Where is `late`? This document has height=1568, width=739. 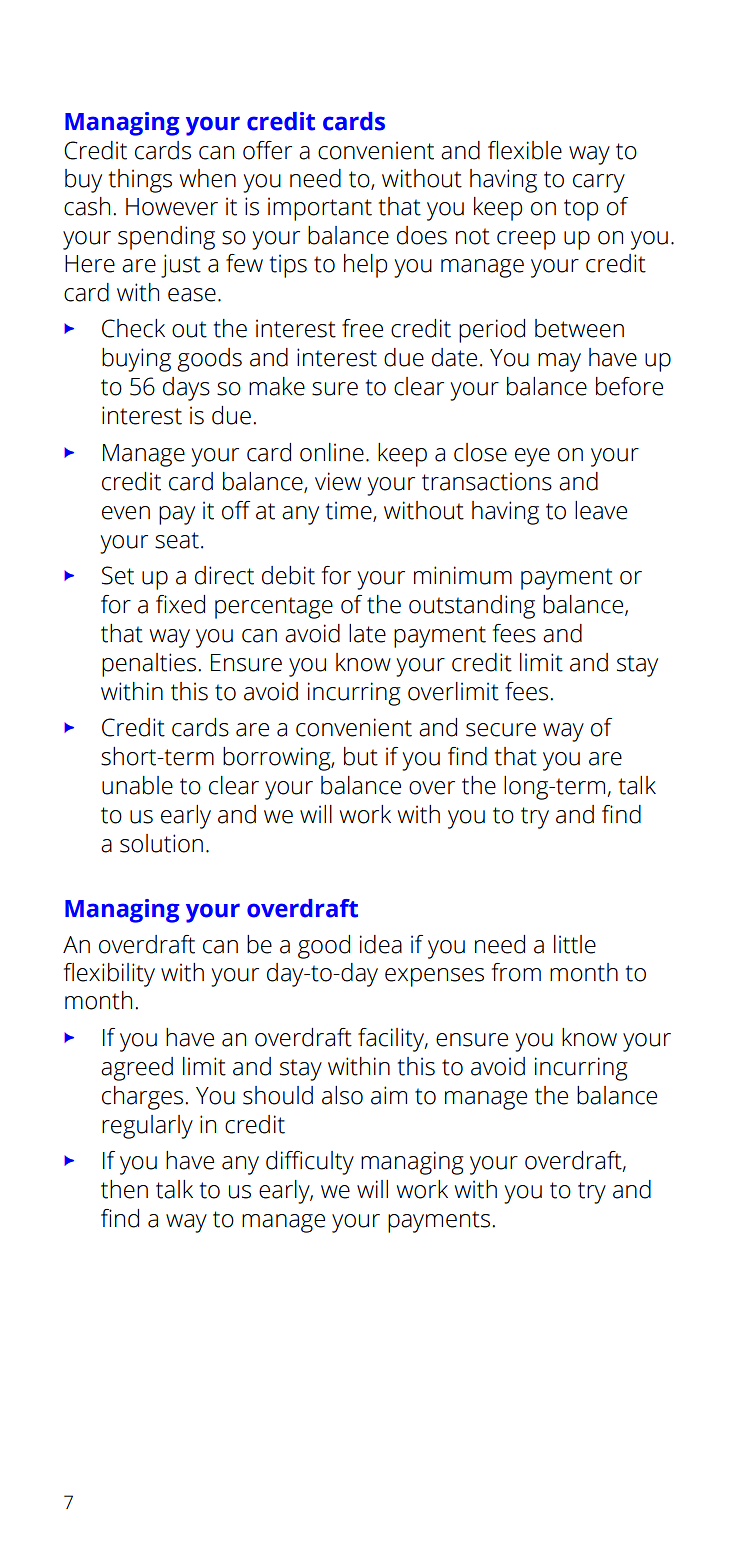
late is located at coordinates (367, 633).
